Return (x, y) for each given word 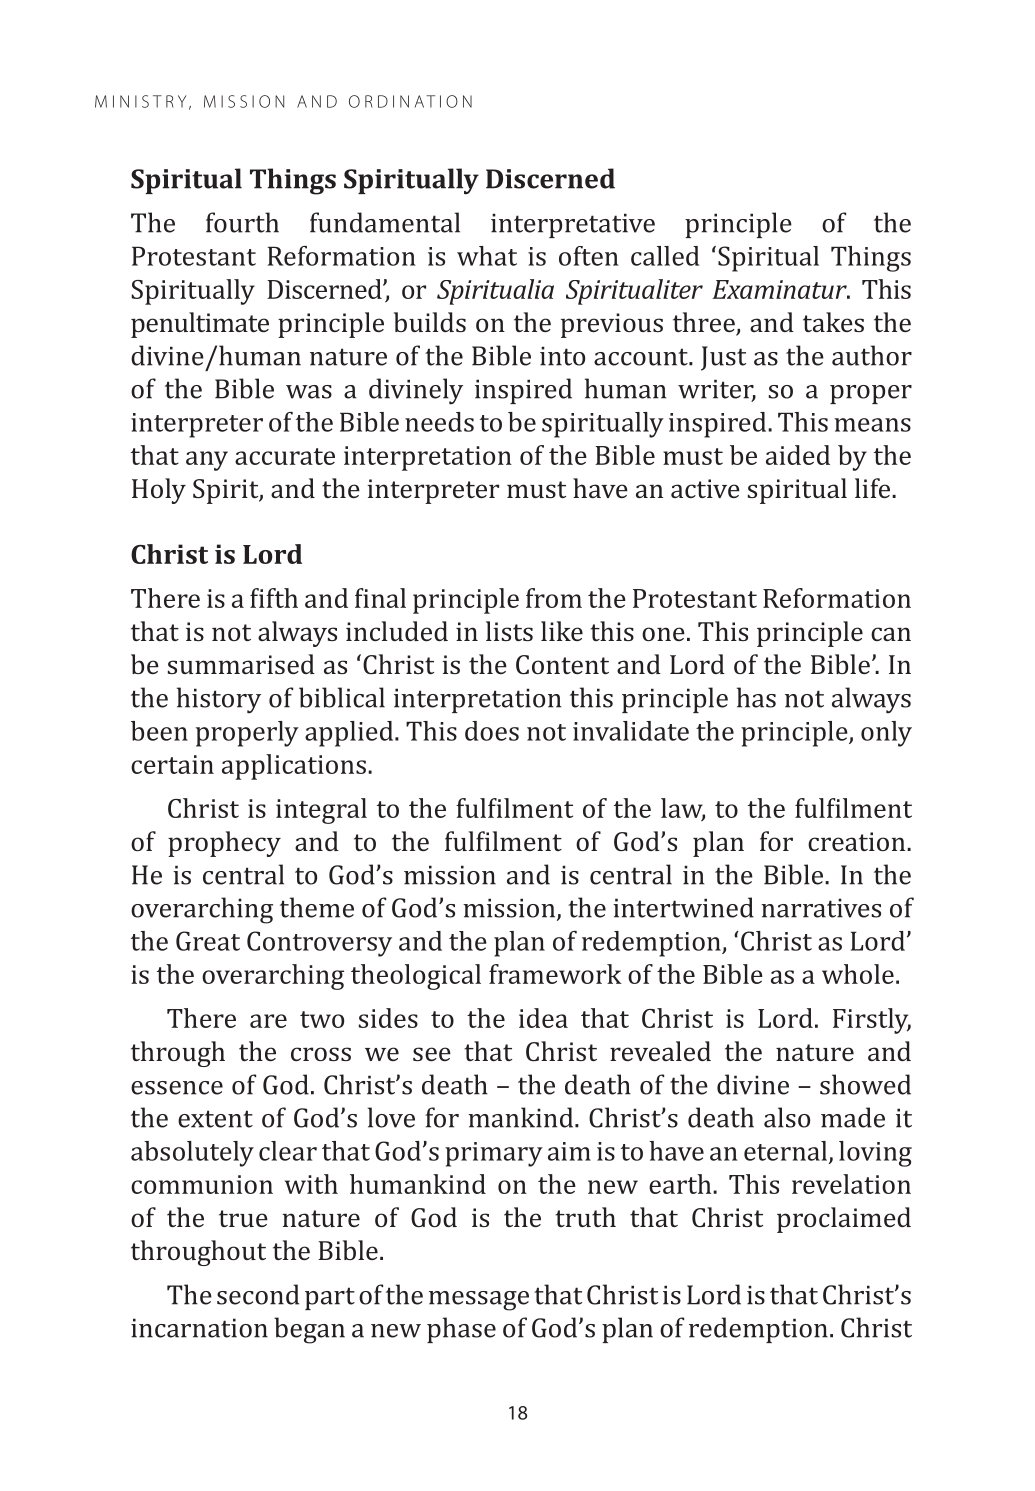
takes (833, 322)
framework (555, 974)
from (554, 598)
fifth (274, 598)
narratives (821, 908)
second (258, 1294)
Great (208, 941)
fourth (242, 222)
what (487, 256)
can (891, 634)
